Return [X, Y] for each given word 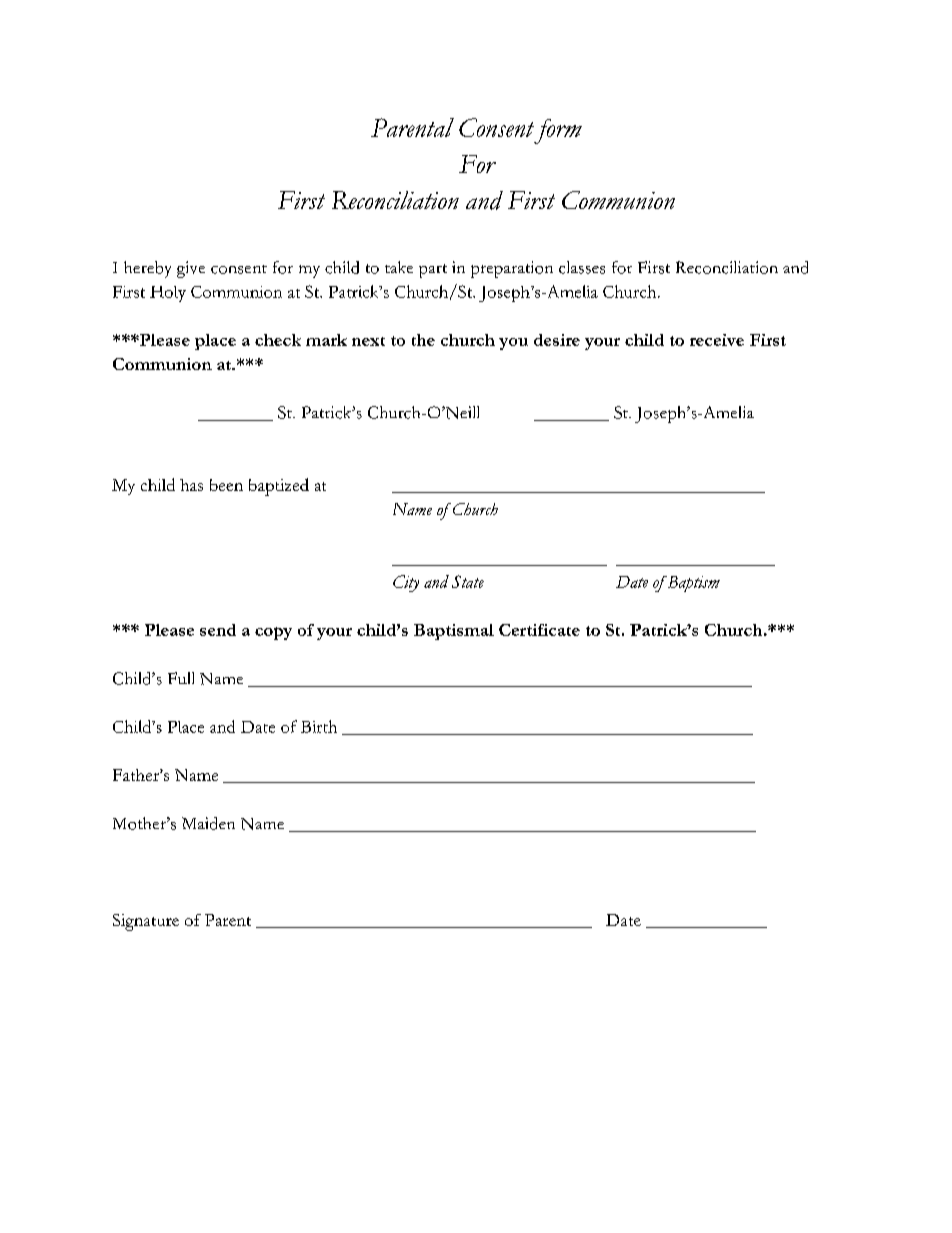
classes [582, 267]
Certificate [539, 630]
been [226, 485]
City [406, 583]
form [557, 131]
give [191, 269]
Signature [146, 922]
